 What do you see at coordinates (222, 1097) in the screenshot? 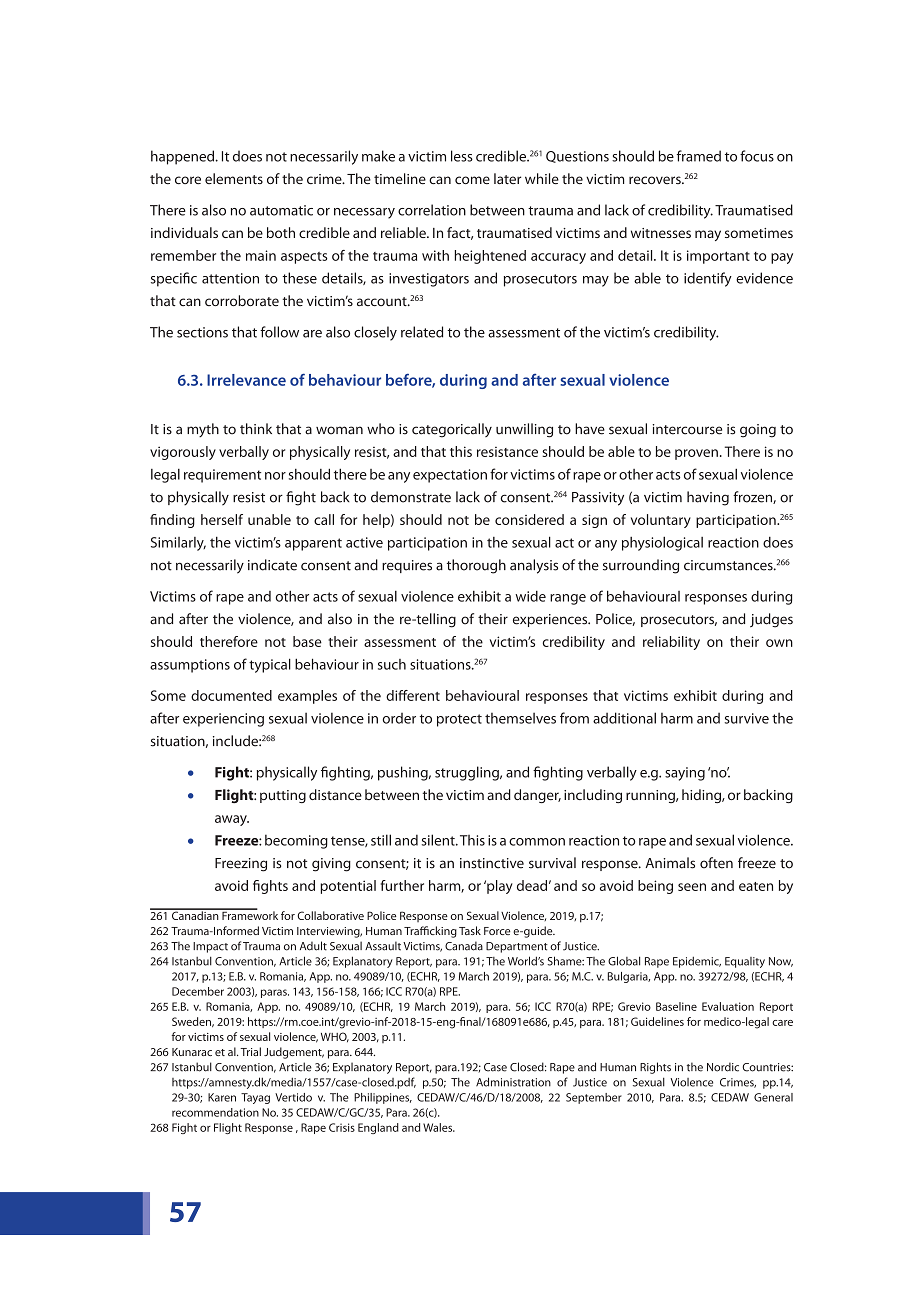
I see `Karen` at bounding box center [222, 1097].
